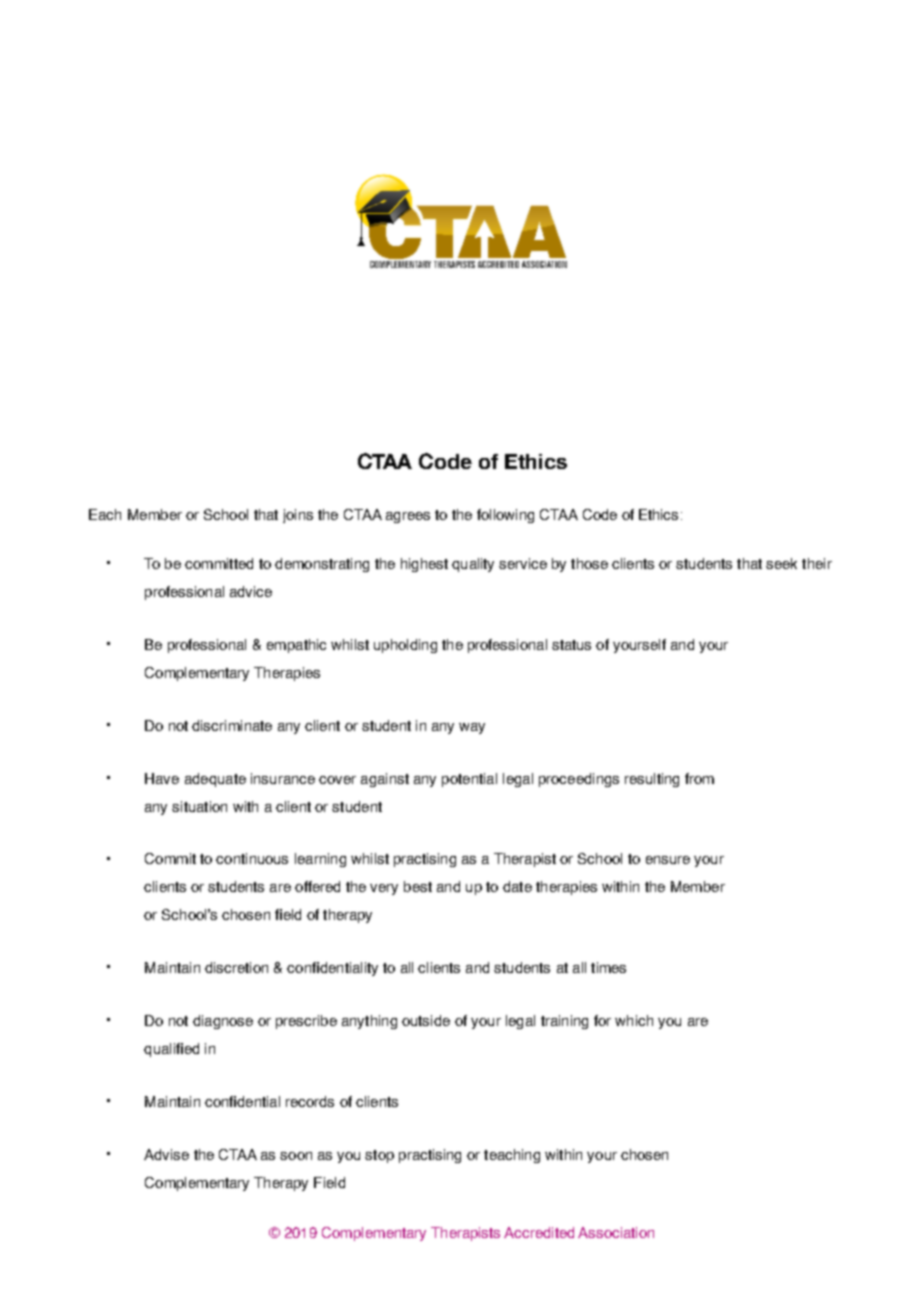 Image resolution: width=924 pixels, height=1308 pixels. Describe the element at coordinates (426, 1020) in the page. I see `outside` at that location.
